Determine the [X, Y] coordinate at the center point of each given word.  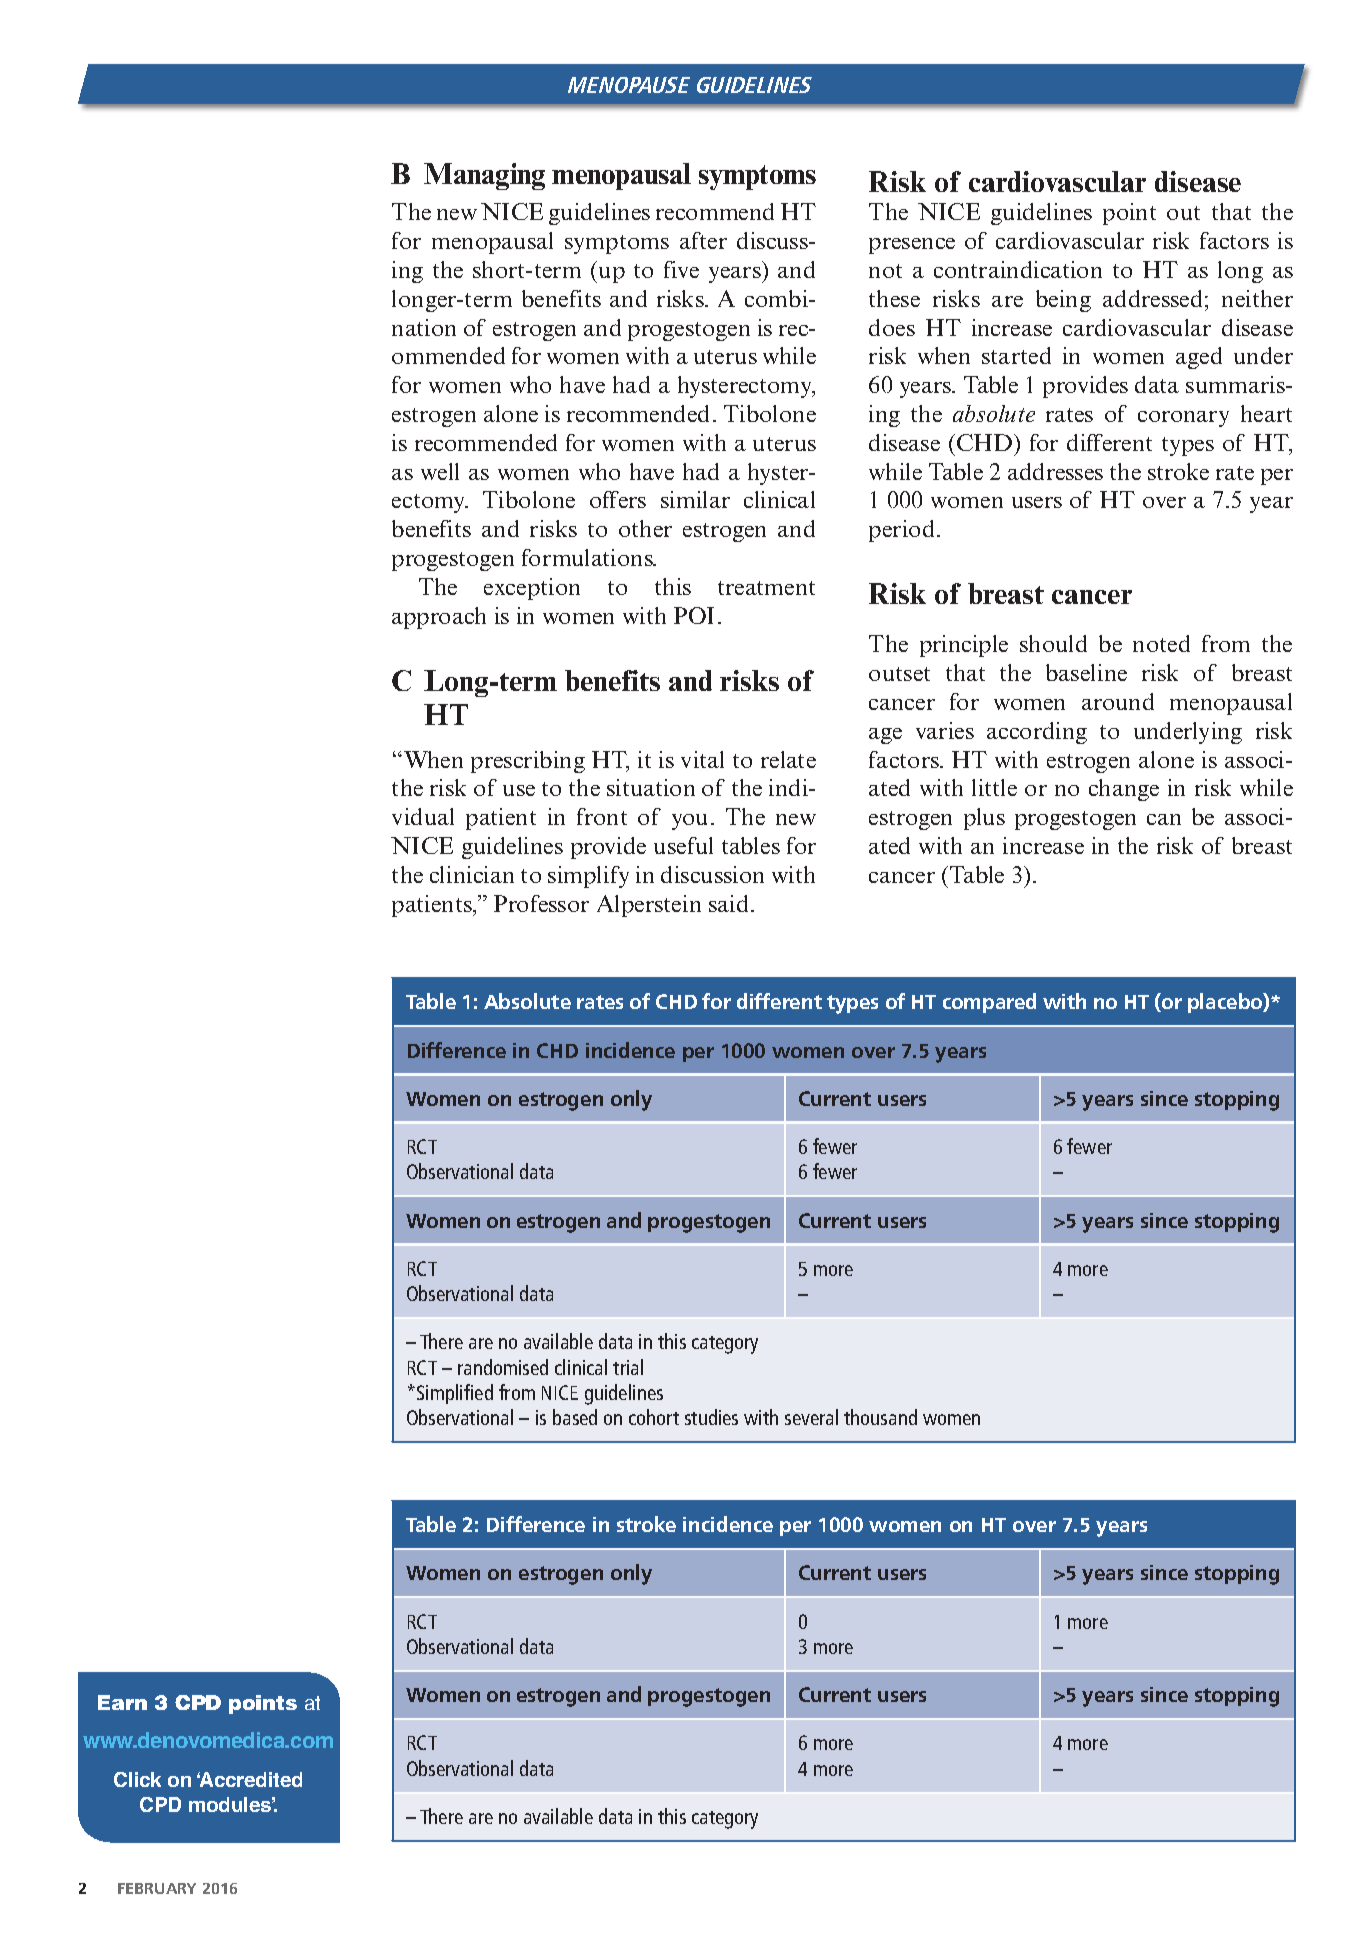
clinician [472, 874]
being [1063, 301]
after [703, 240]
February [157, 1888]
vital [702, 759]
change [1124, 790]
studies [711, 1417]
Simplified [455, 1394]
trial [628, 1367]
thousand [880, 1417]
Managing [484, 176]
